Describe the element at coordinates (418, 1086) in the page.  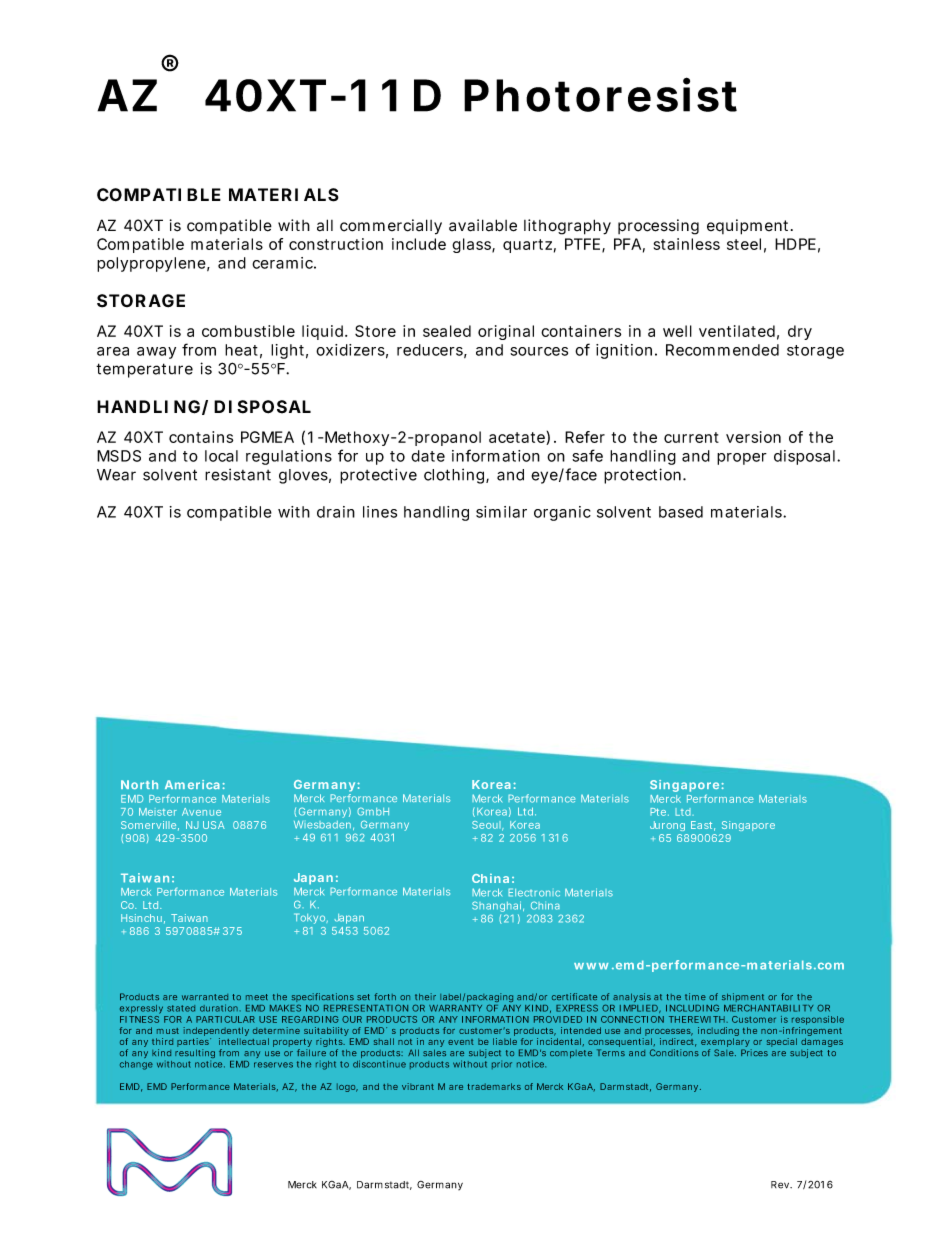
I see `vibrant` at that location.
